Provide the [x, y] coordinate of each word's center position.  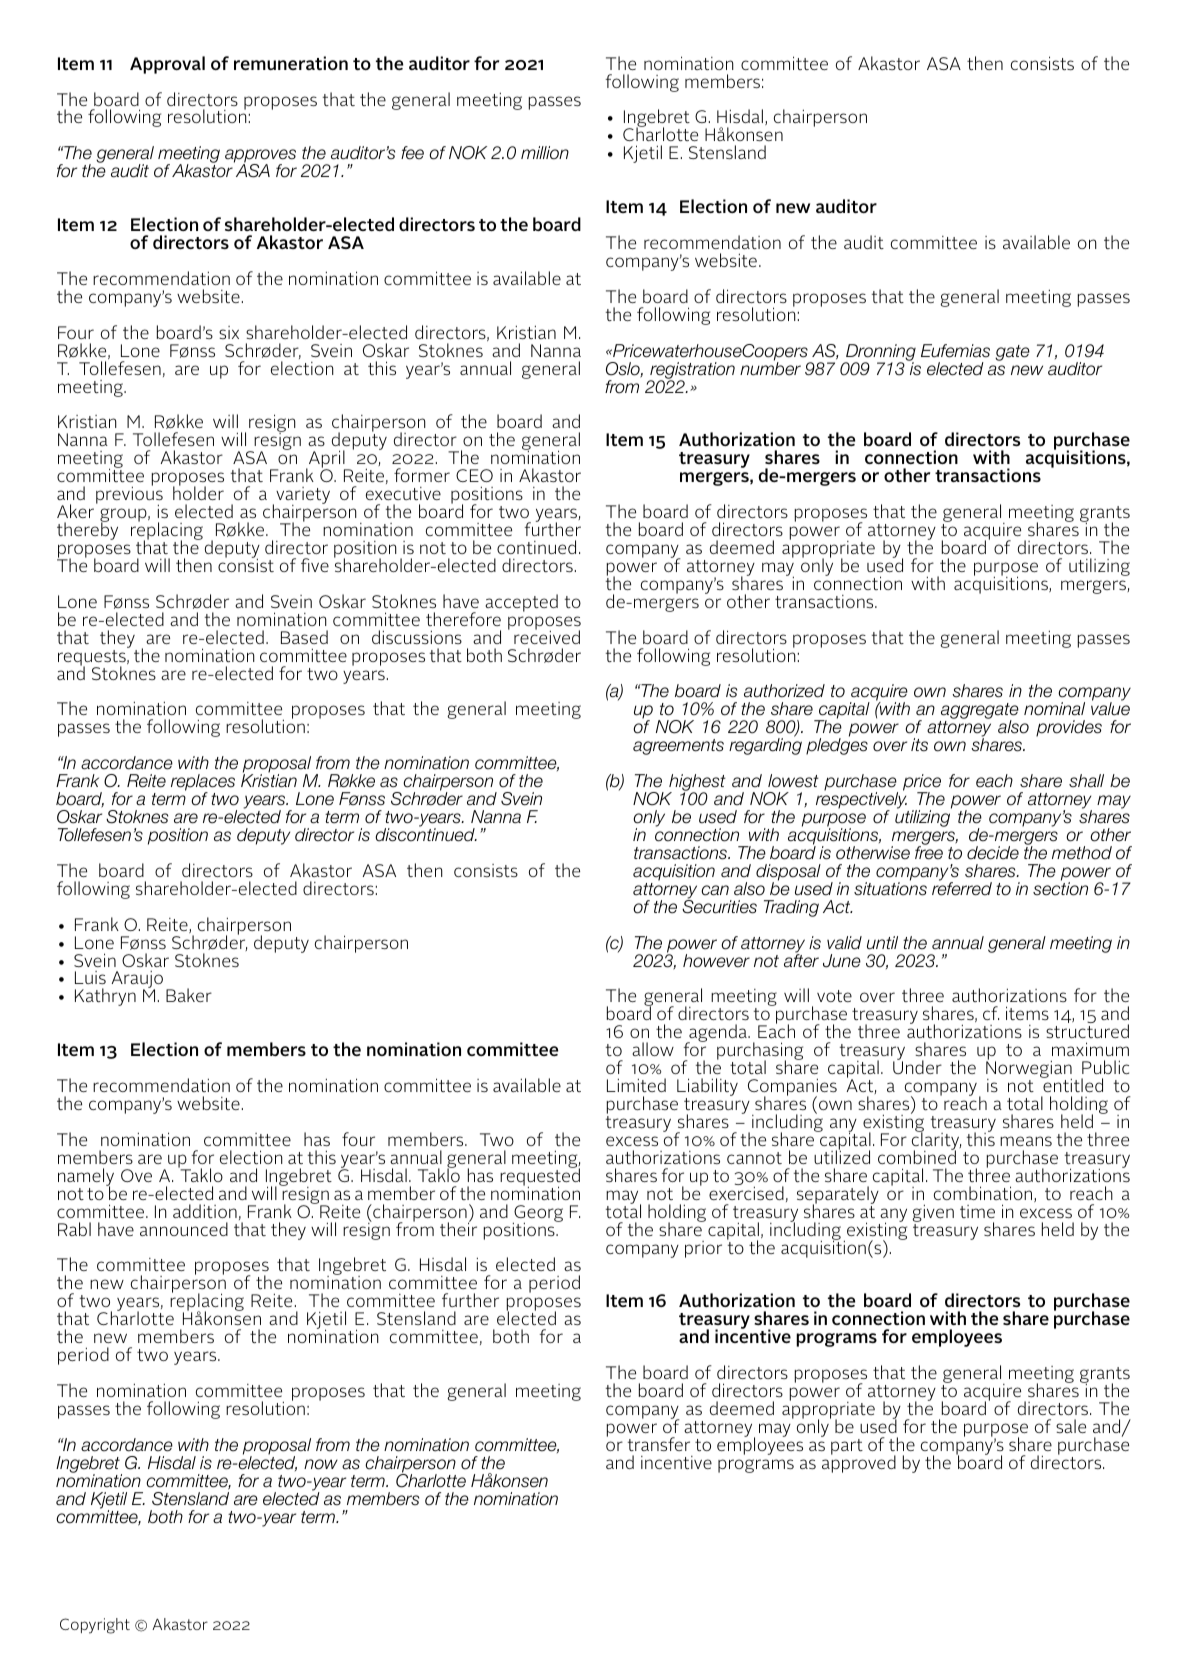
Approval [167, 65]
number [770, 368]
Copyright [95, 1626]
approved [859, 1463]
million [545, 153]
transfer [659, 1444]
